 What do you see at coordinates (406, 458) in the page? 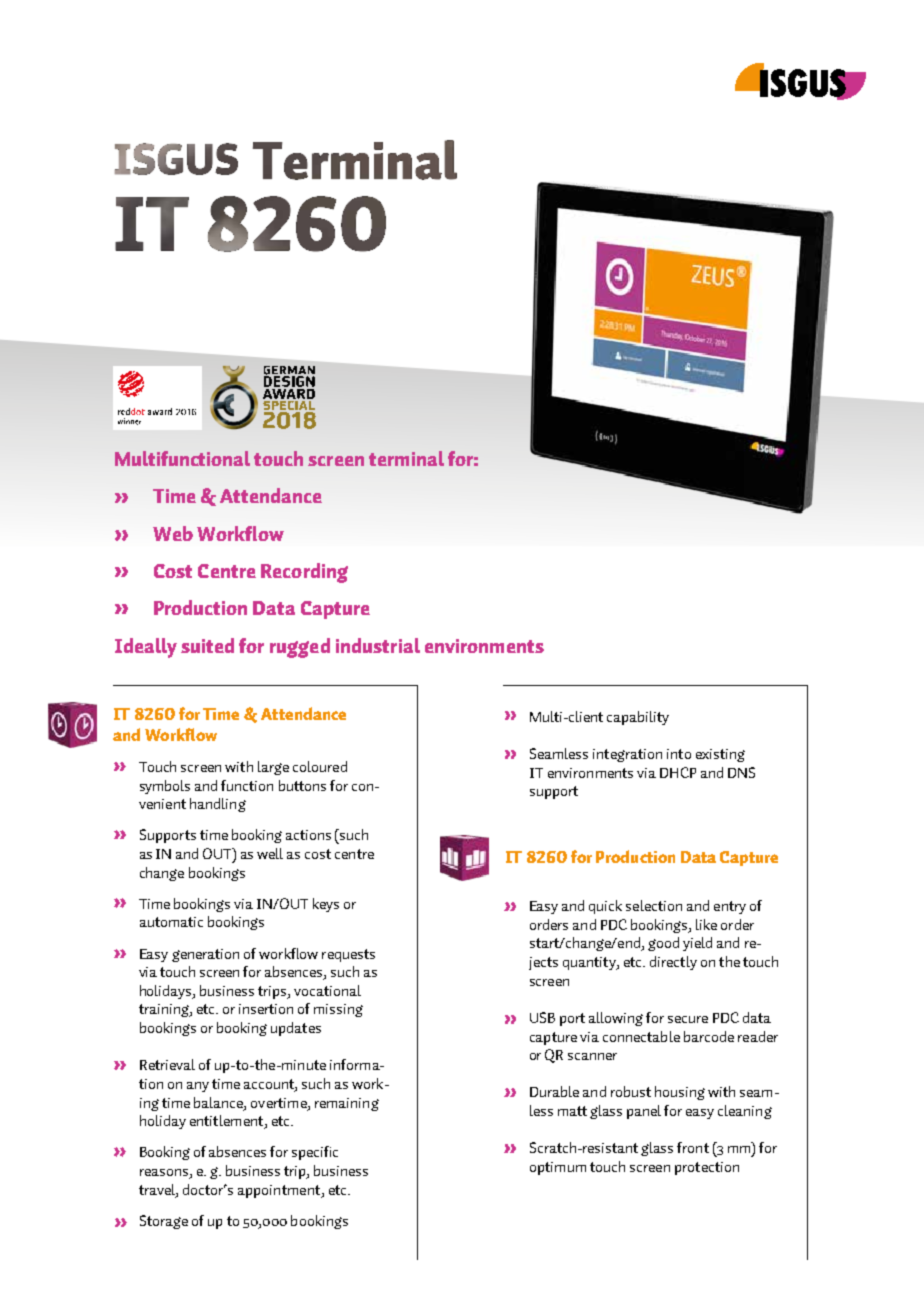
I see `terminal` at bounding box center [406, 458].
